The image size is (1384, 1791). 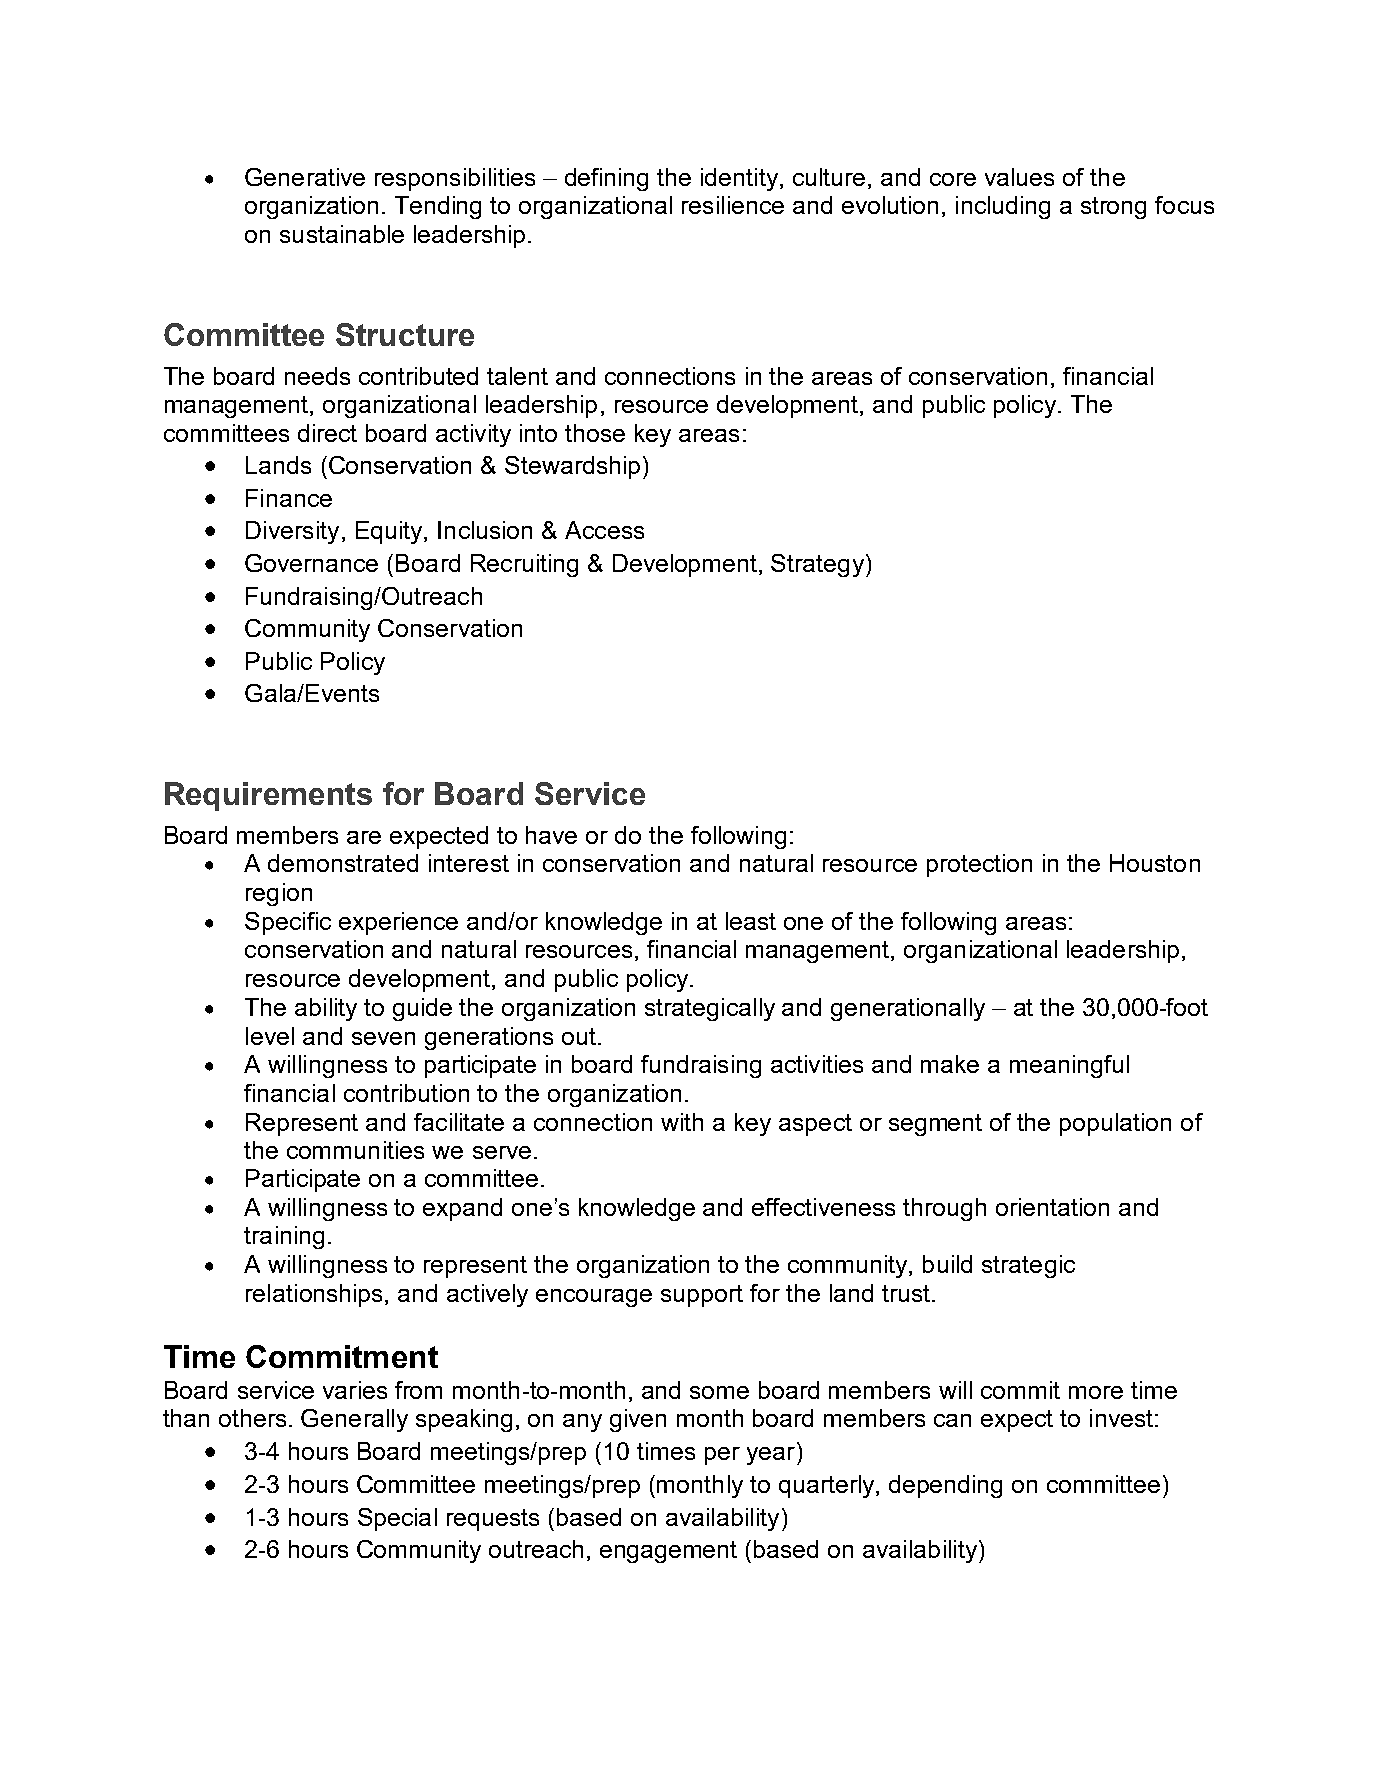 I want to click on Special, so click(x=397, y=1519).
